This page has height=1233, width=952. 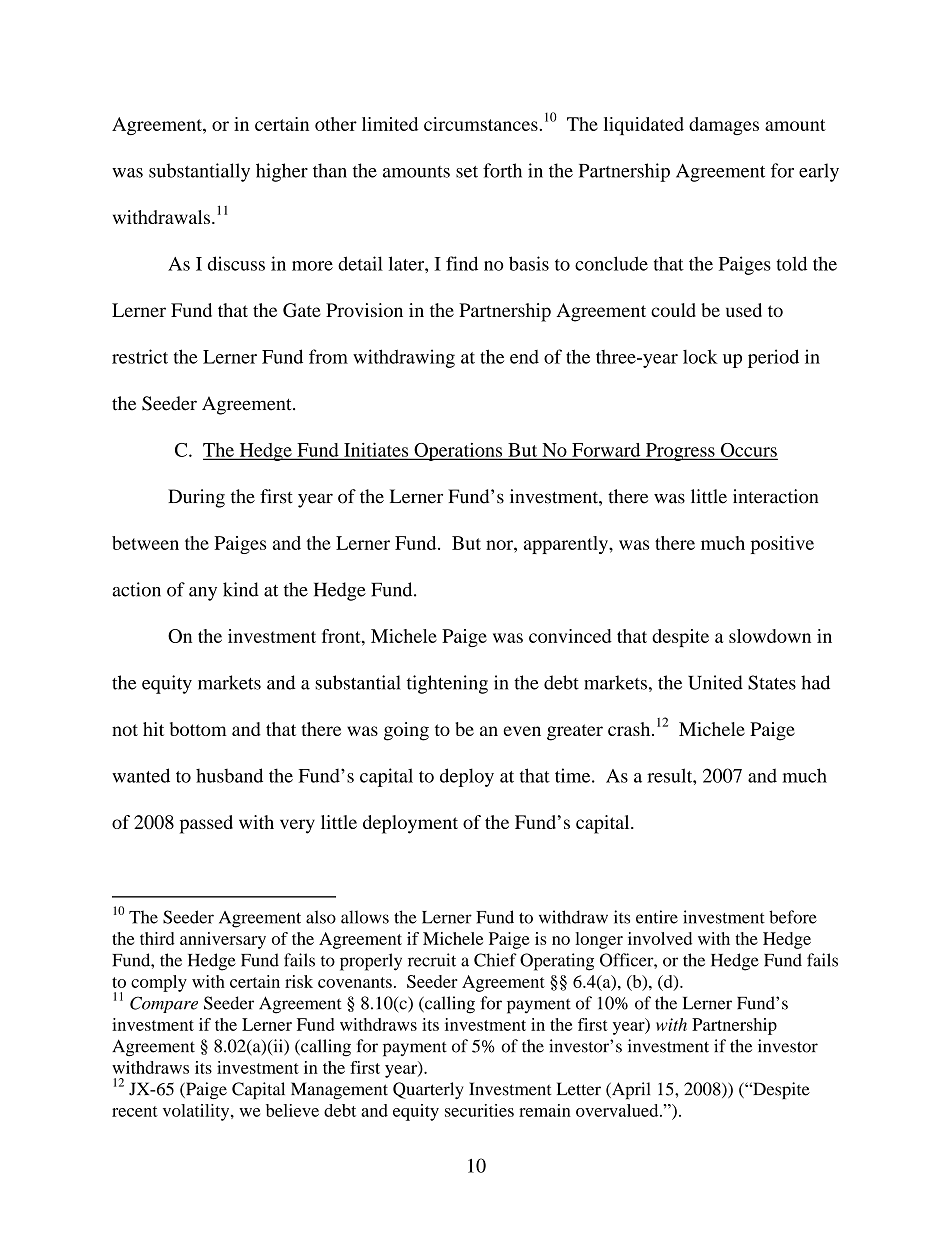 What do you see at coordinates (479, 1110) in the page?
I see `securities` at bounding box center [479, 1110].
